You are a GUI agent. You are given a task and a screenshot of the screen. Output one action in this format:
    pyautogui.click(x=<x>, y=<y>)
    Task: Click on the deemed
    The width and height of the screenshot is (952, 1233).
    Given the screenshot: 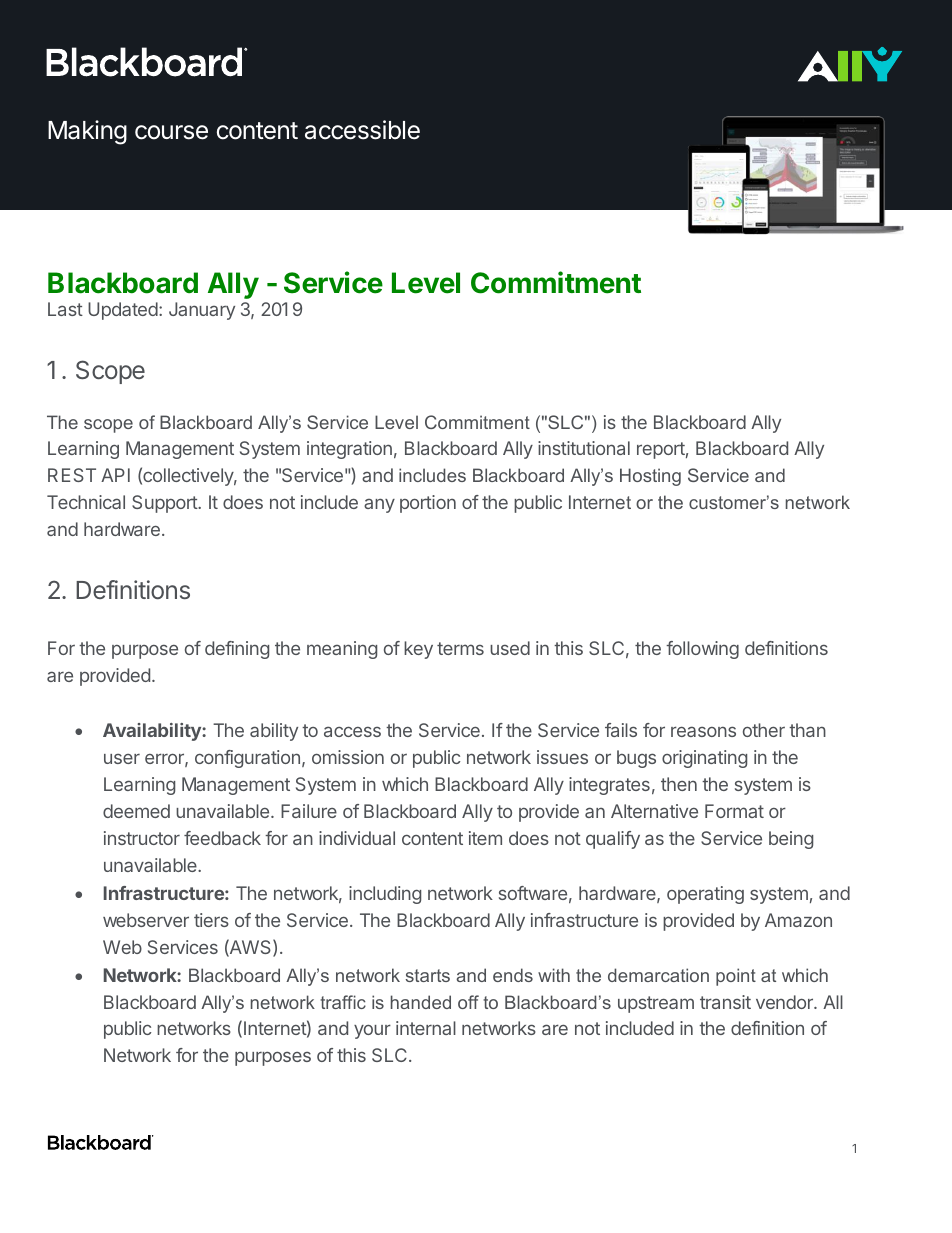 What is the action you would take?
    pyautogui.click(x=136, y=811)
